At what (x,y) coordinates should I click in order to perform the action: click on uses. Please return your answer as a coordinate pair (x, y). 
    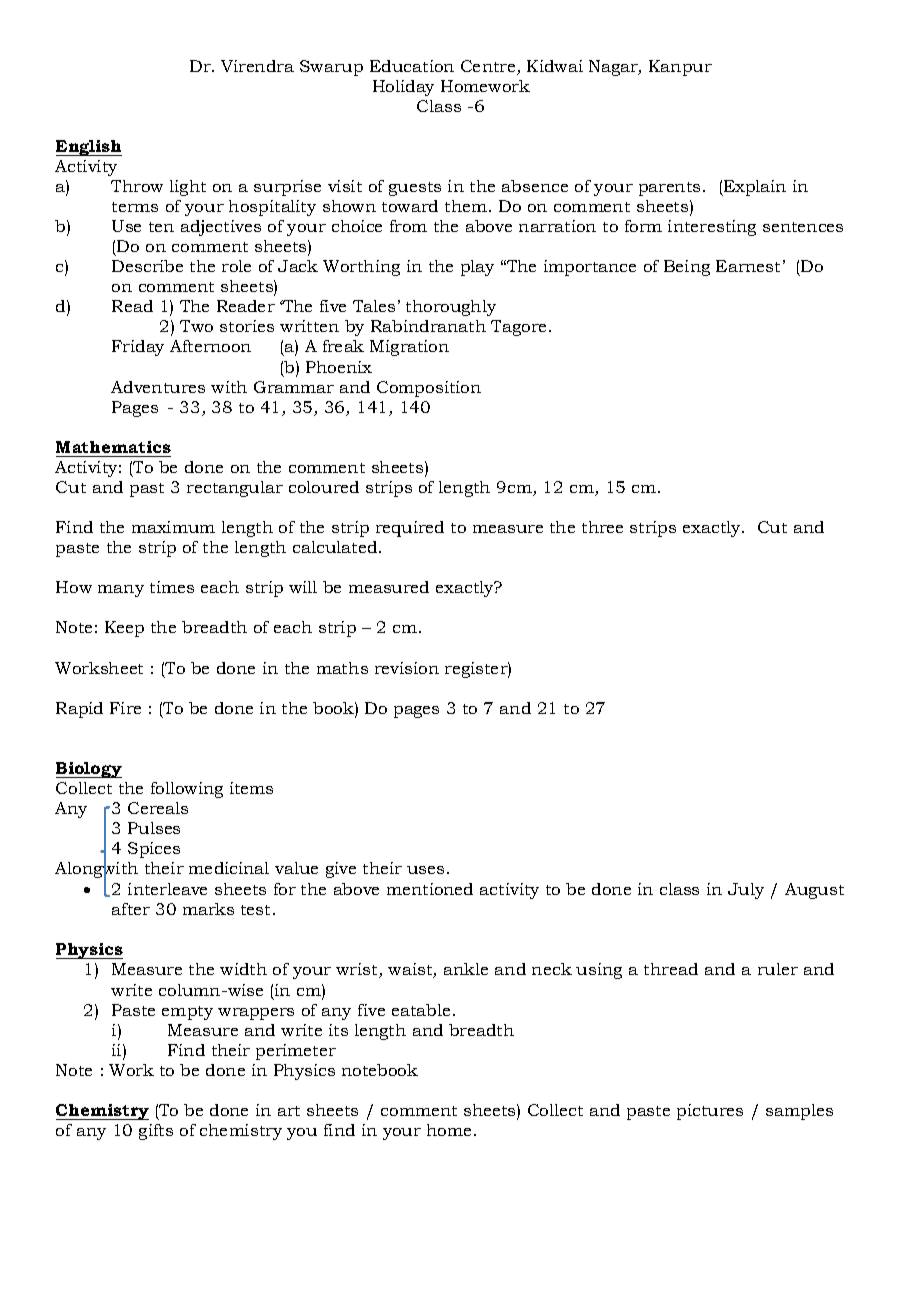
    Looking at the image, I should click on (425, 870).
